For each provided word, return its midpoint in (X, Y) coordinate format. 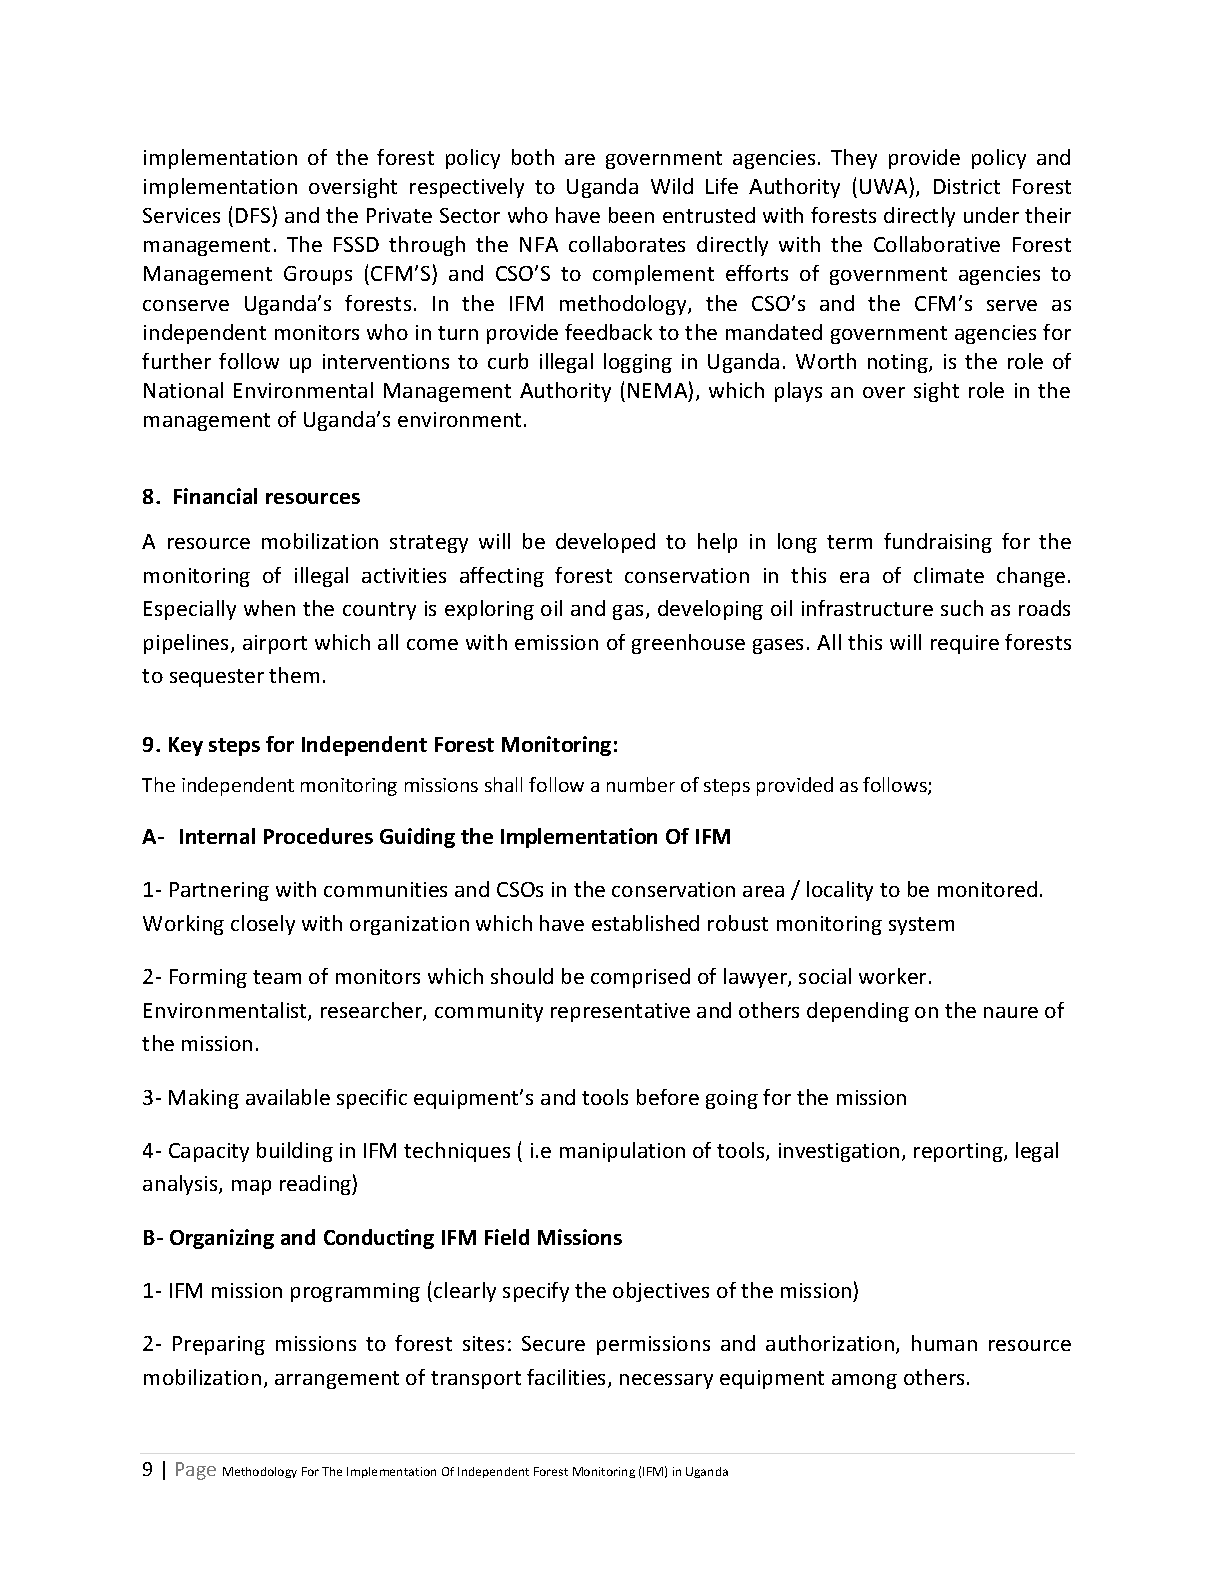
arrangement (337, 1380)
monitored (987, 889)
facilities (568, 1378)
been (631, 215)
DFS (253, 215)
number (641, 784)
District (967, 186)
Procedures (318, 836)
